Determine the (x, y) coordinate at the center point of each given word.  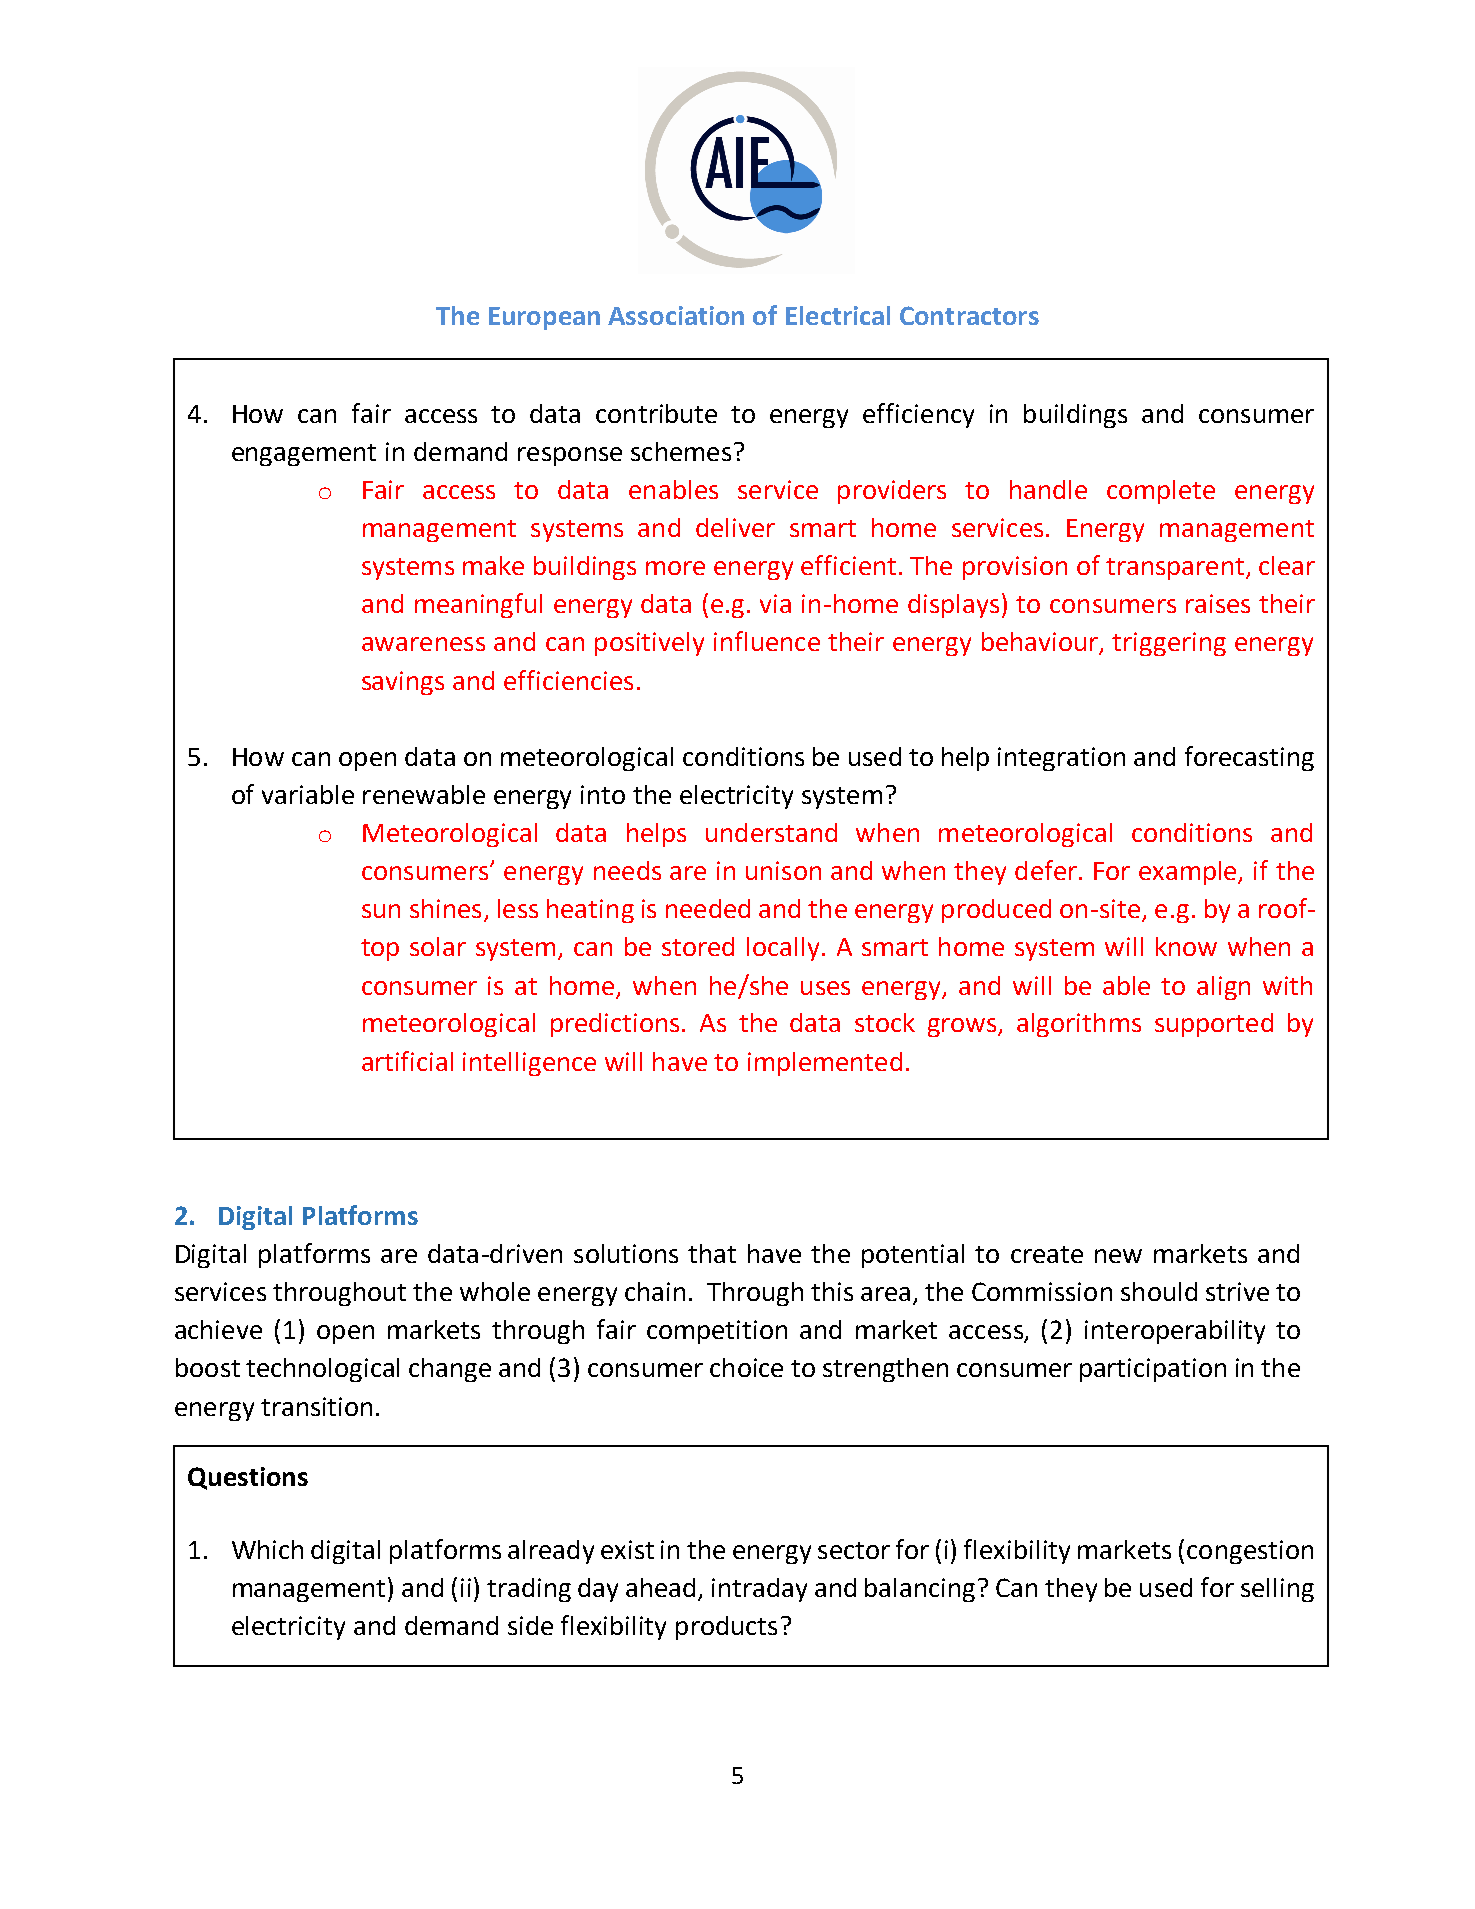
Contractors (969, 315)
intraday (759, 1590)
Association (676, 315)
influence (767, 641)
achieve (218, 1329)
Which (267, 1549)
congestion (1250, 1552)
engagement (304, 455)
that (712, 1253)
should (1159, 1291)
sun (381, 911)
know (1186, 946)
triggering (1169, 644)
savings (403, 683)
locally (783, 949)
